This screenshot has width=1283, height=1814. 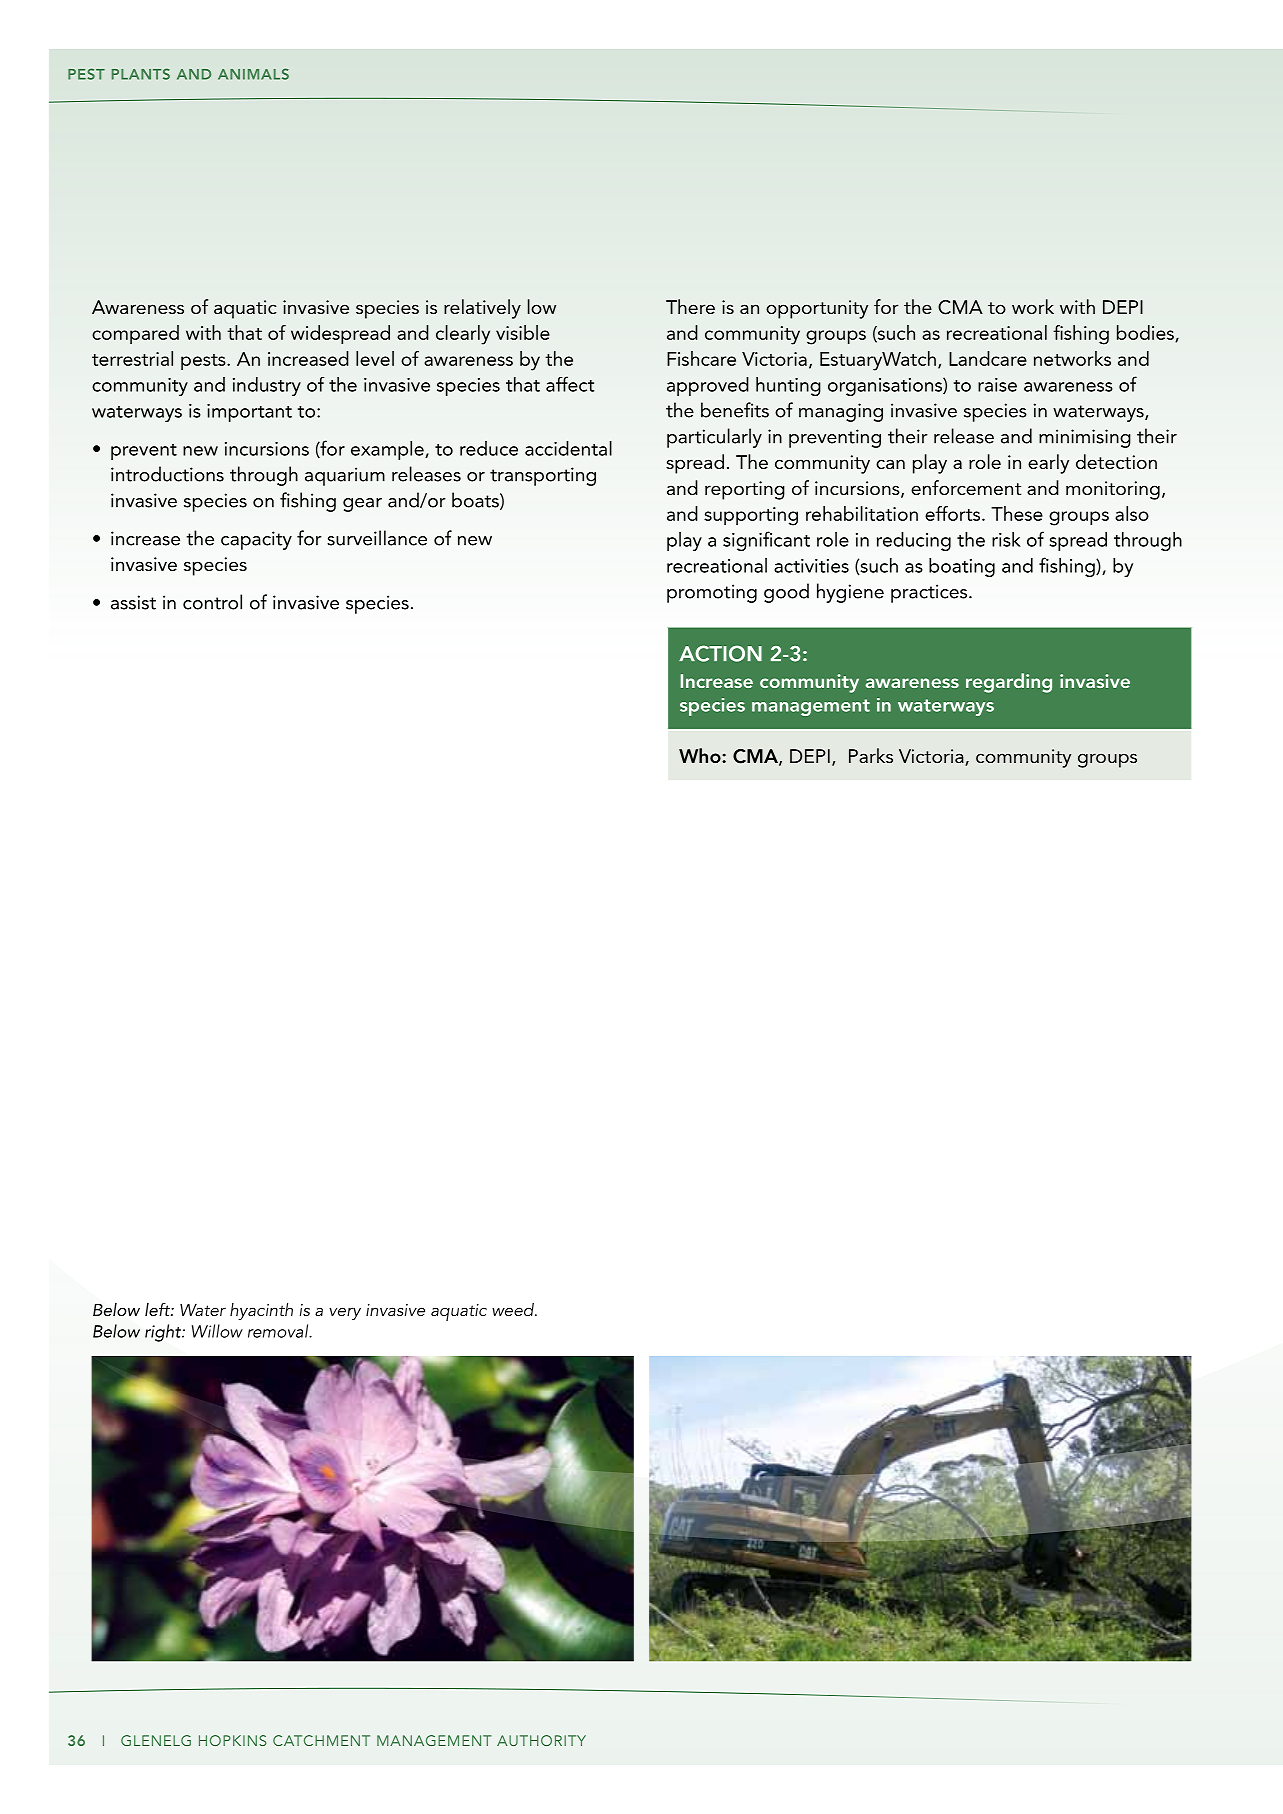 What do you see at coordinates (871, 755) in the screenshot?
I see `Parks` at bounding box center [871, 755].
